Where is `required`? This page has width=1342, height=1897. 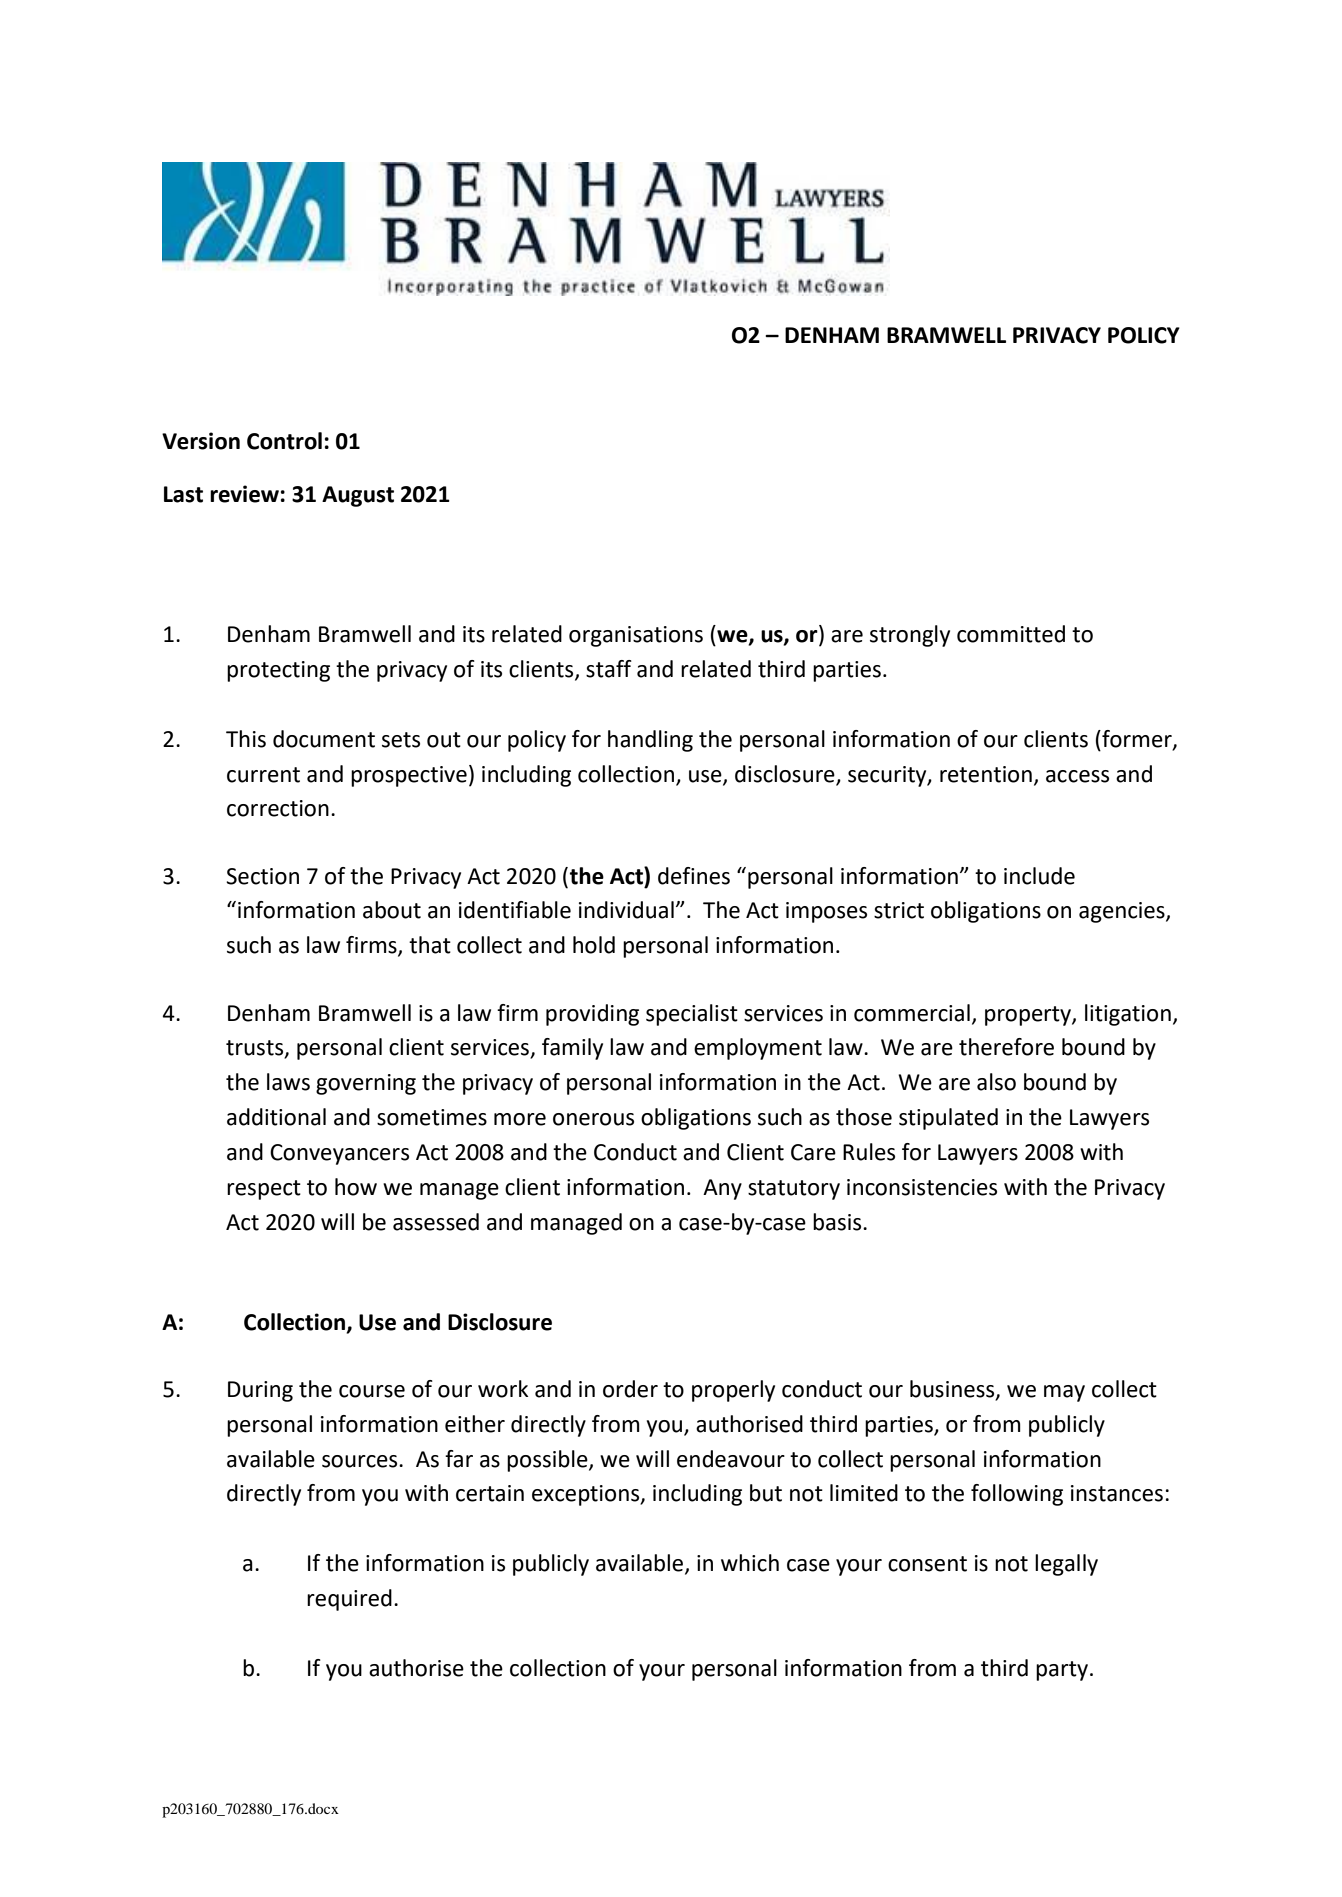 required is located at coordinates (349, 1600).
